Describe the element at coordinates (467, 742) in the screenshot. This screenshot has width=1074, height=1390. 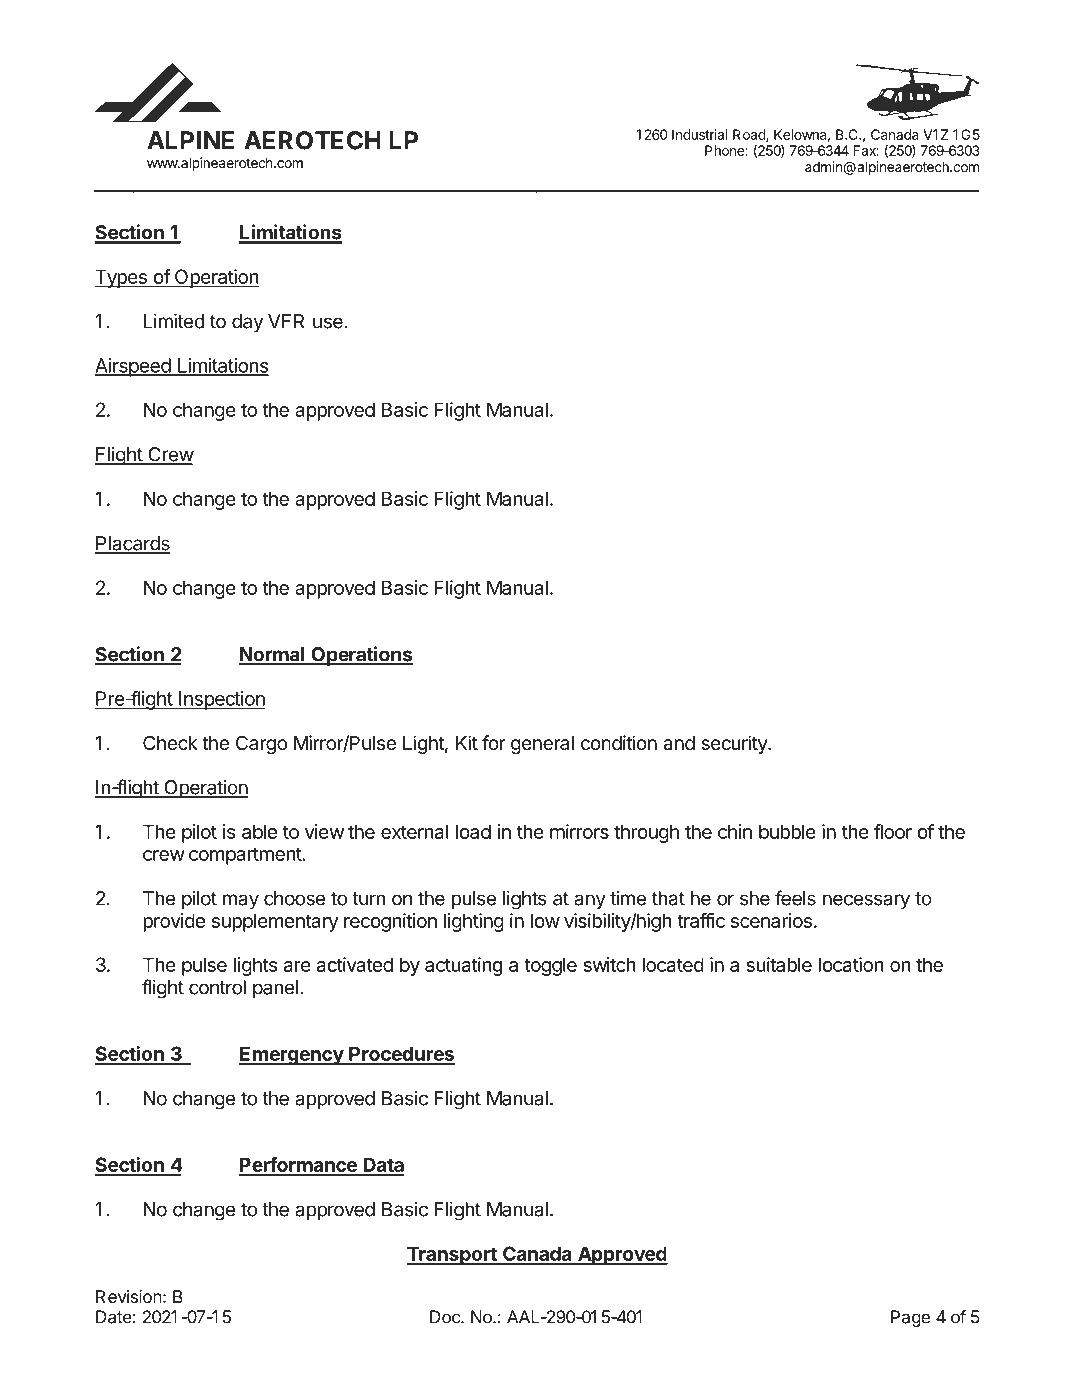
I see `Kit` at that location.
